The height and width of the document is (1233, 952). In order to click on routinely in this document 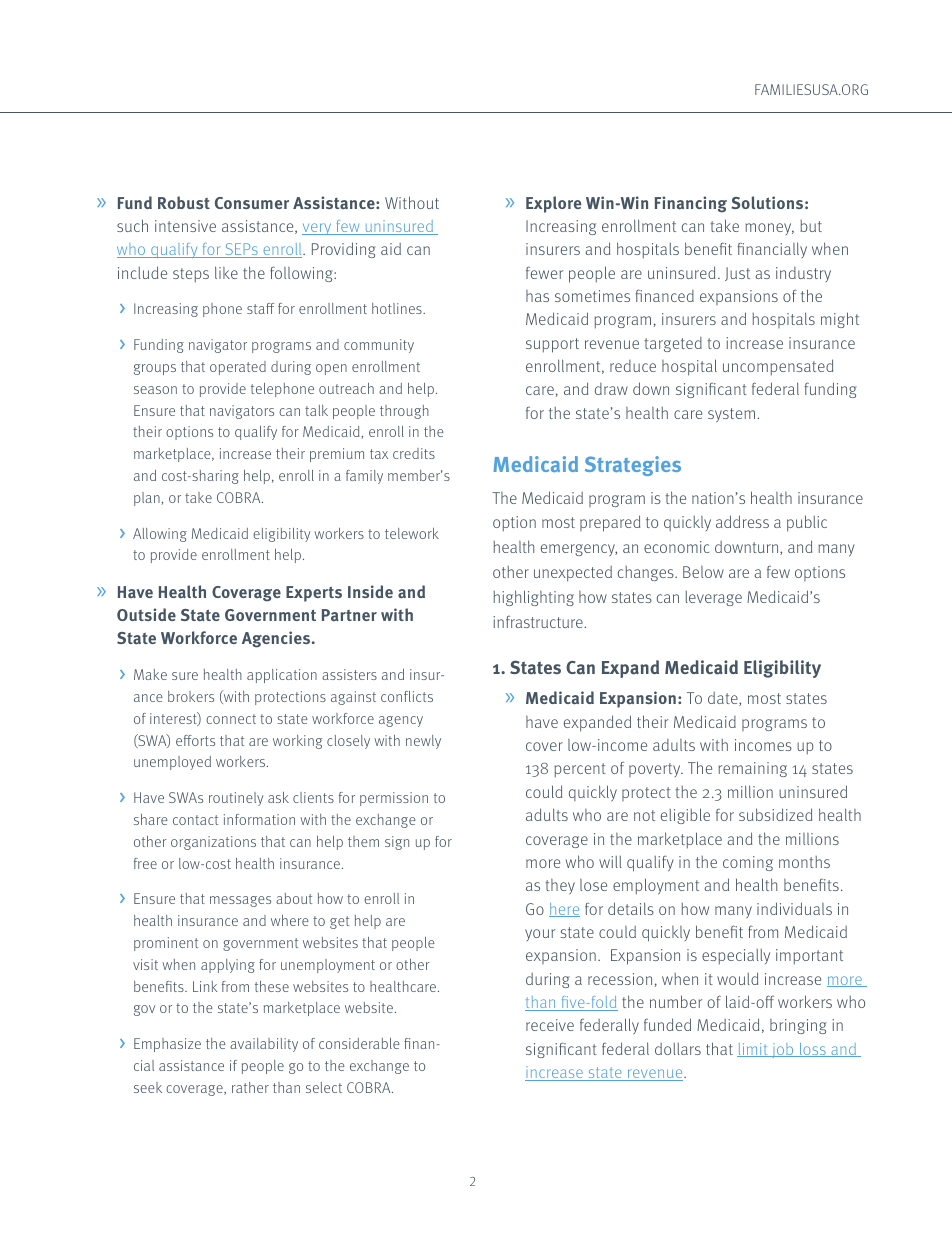, I will do `click(236, 799)`.
